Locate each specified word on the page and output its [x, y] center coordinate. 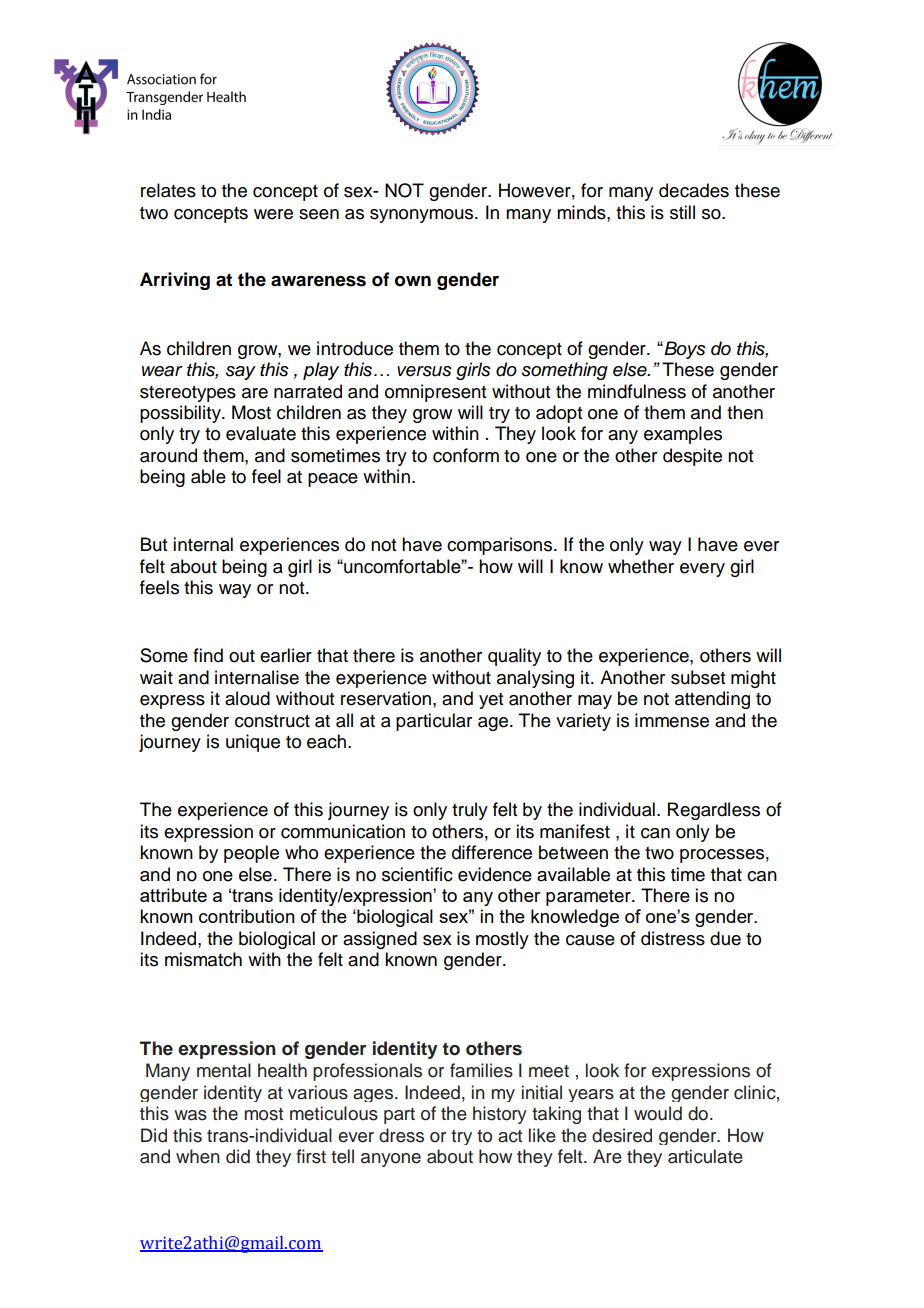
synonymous [423, 216]
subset [698, 677]
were [273, 214]
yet [491, 701]
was [190, 1115]
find [208, 655]
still [682, 212]
